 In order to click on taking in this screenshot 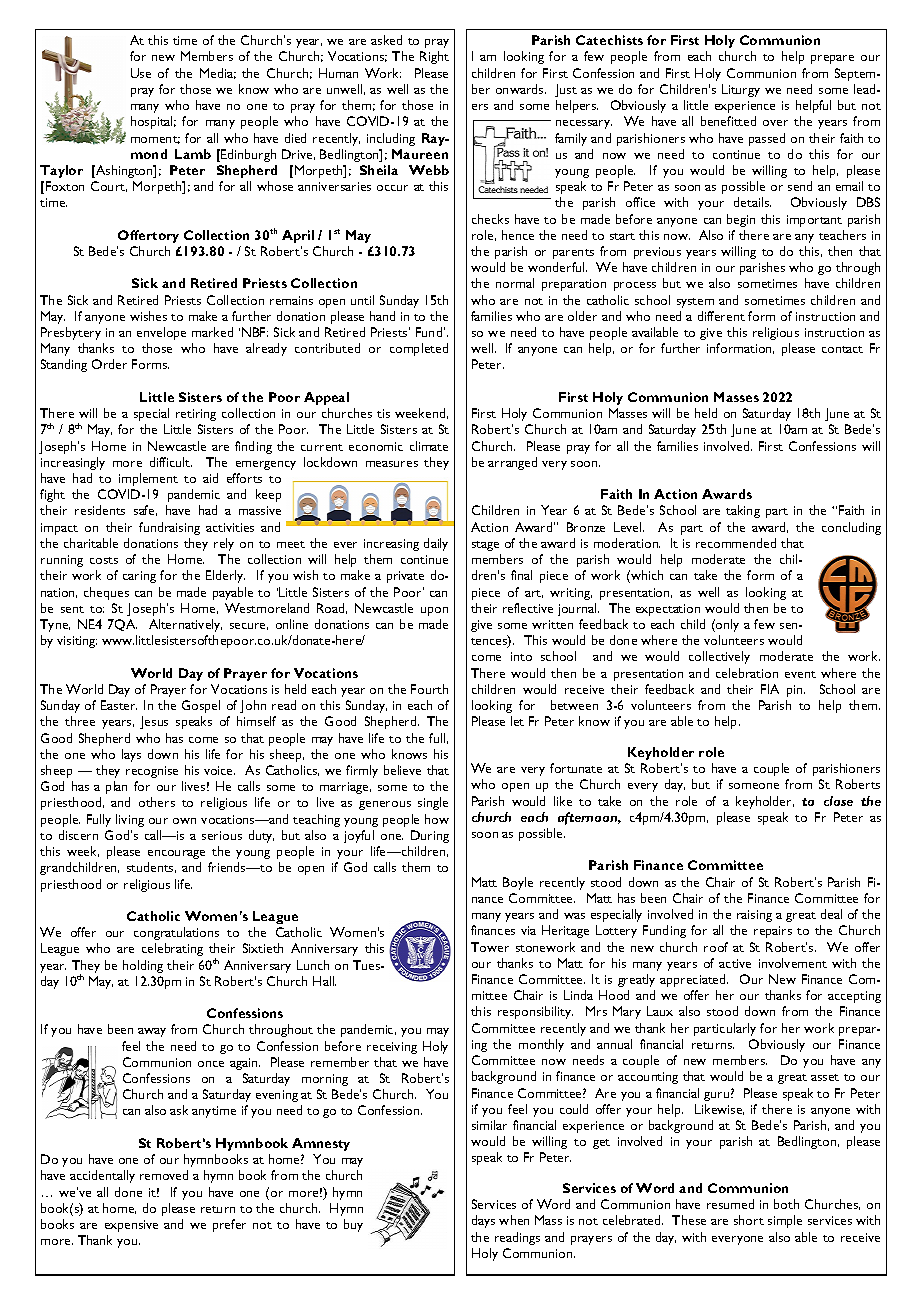, I will do `click(743, 511)`.
